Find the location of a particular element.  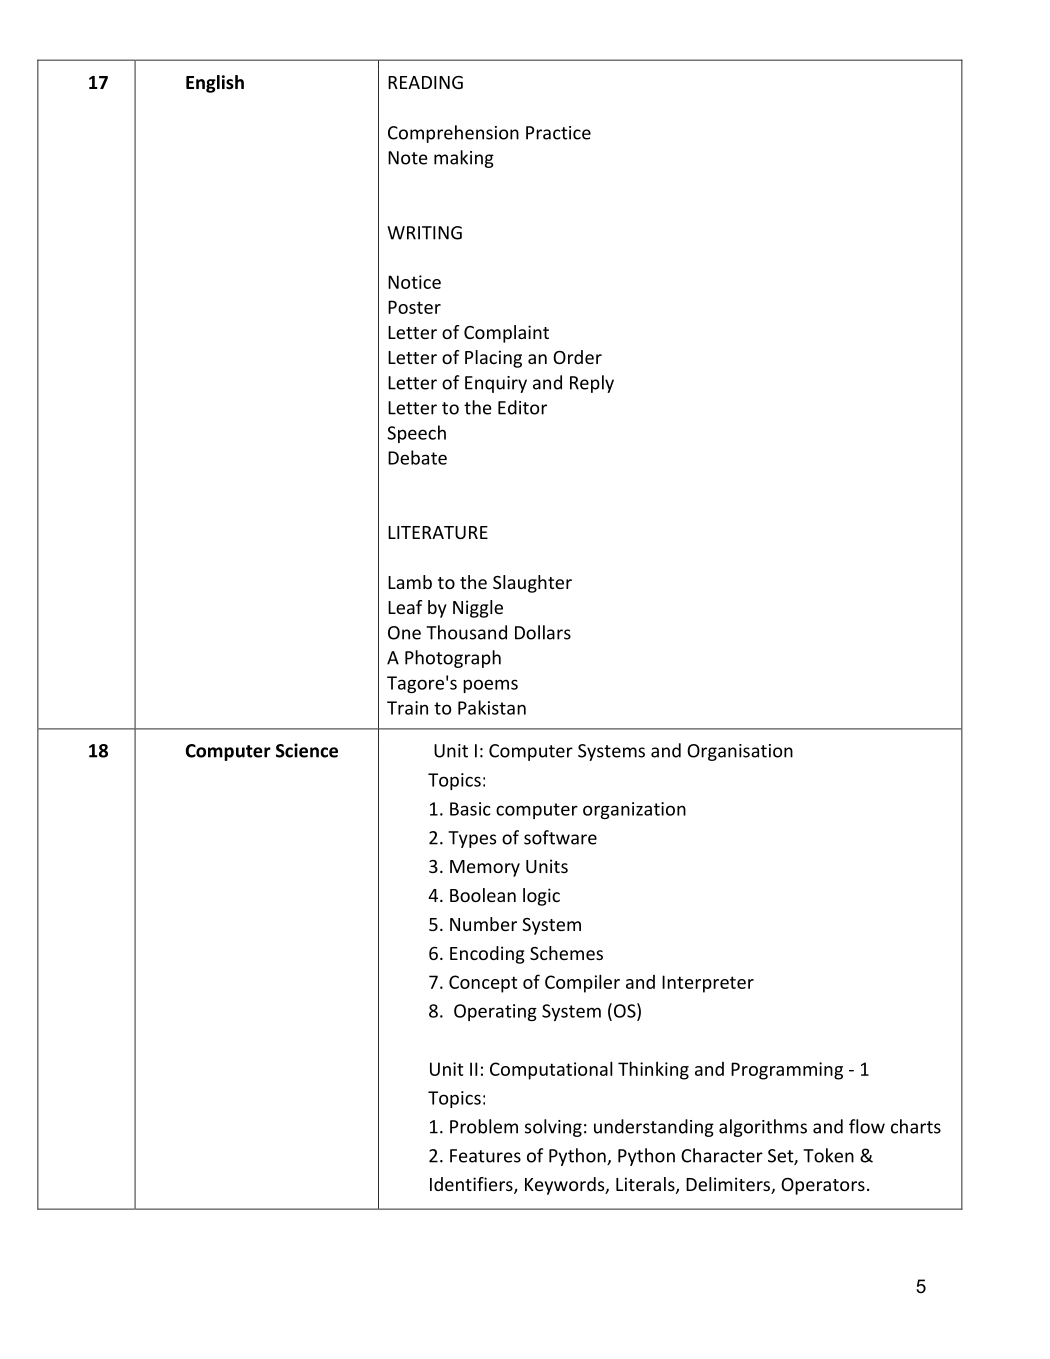

One is located at coordinates (404, 633).
